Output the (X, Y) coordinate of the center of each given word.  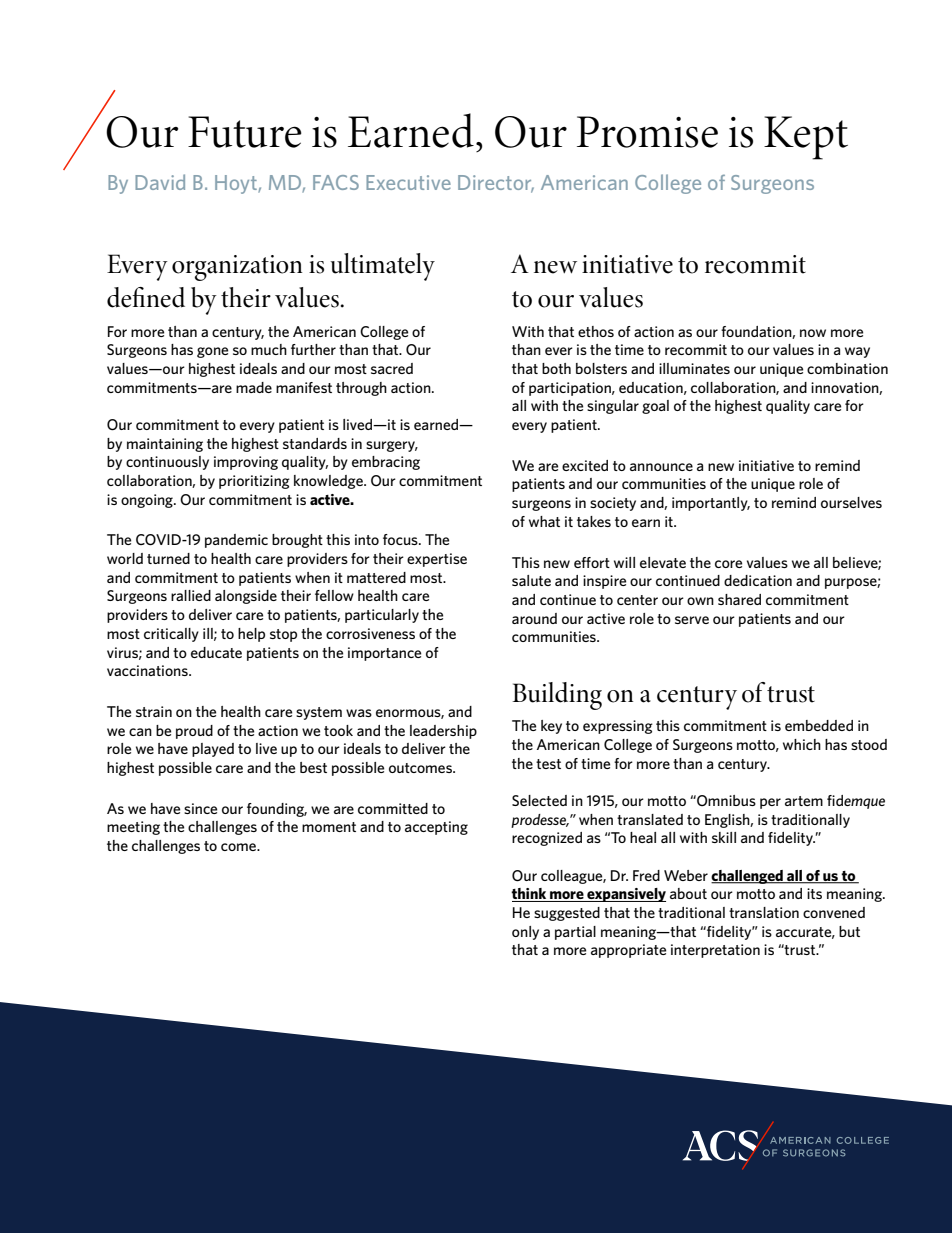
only (525, 933)
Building (557, 696)
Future (245, 132)
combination (847, 368)
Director (496, 184)
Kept (806, 138)
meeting (133, 828)
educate (216, 652)
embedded (819, 725)
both (556, 368)
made (254, 387)
